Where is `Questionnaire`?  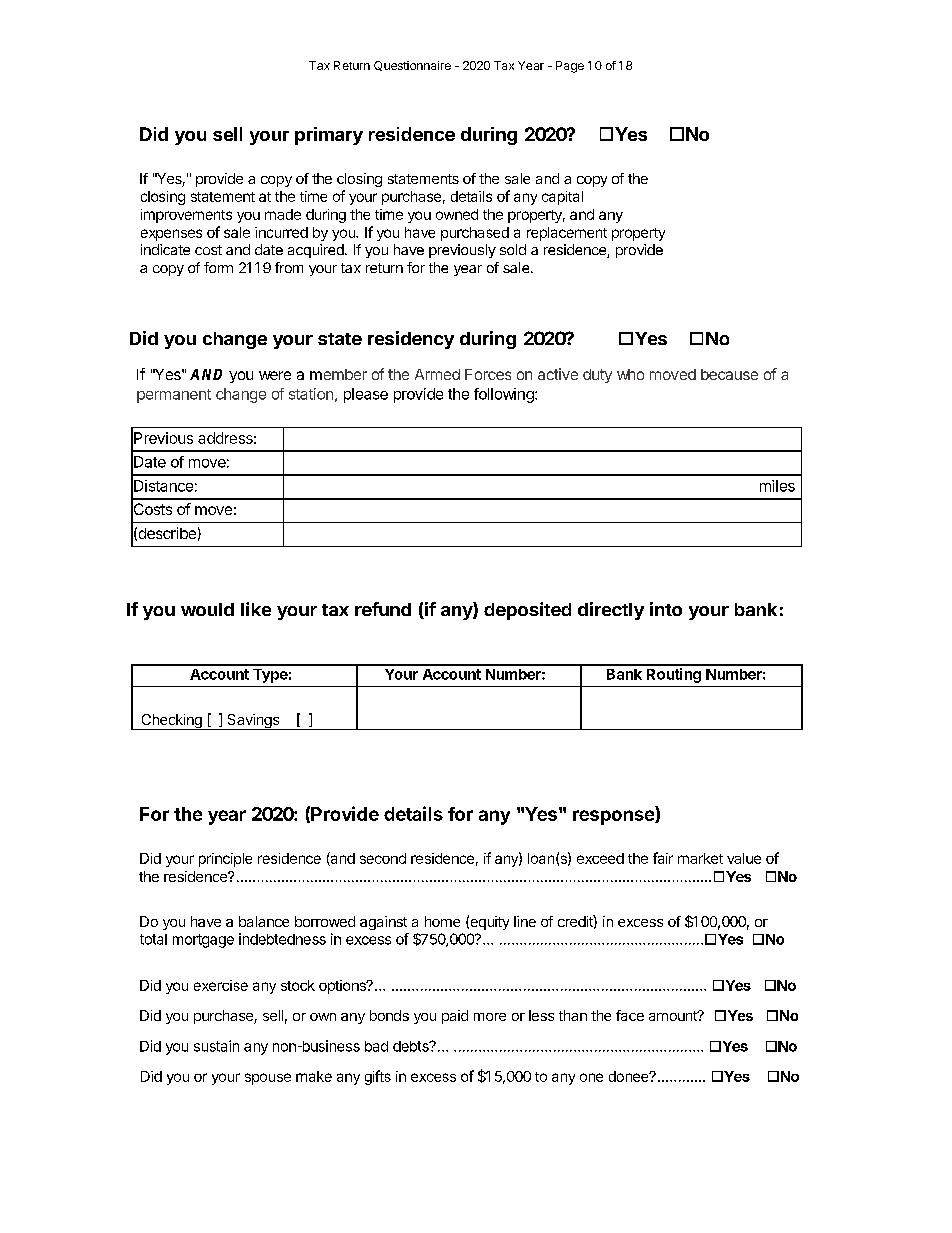 Questionnaire is located at coordinates (412, 66).
